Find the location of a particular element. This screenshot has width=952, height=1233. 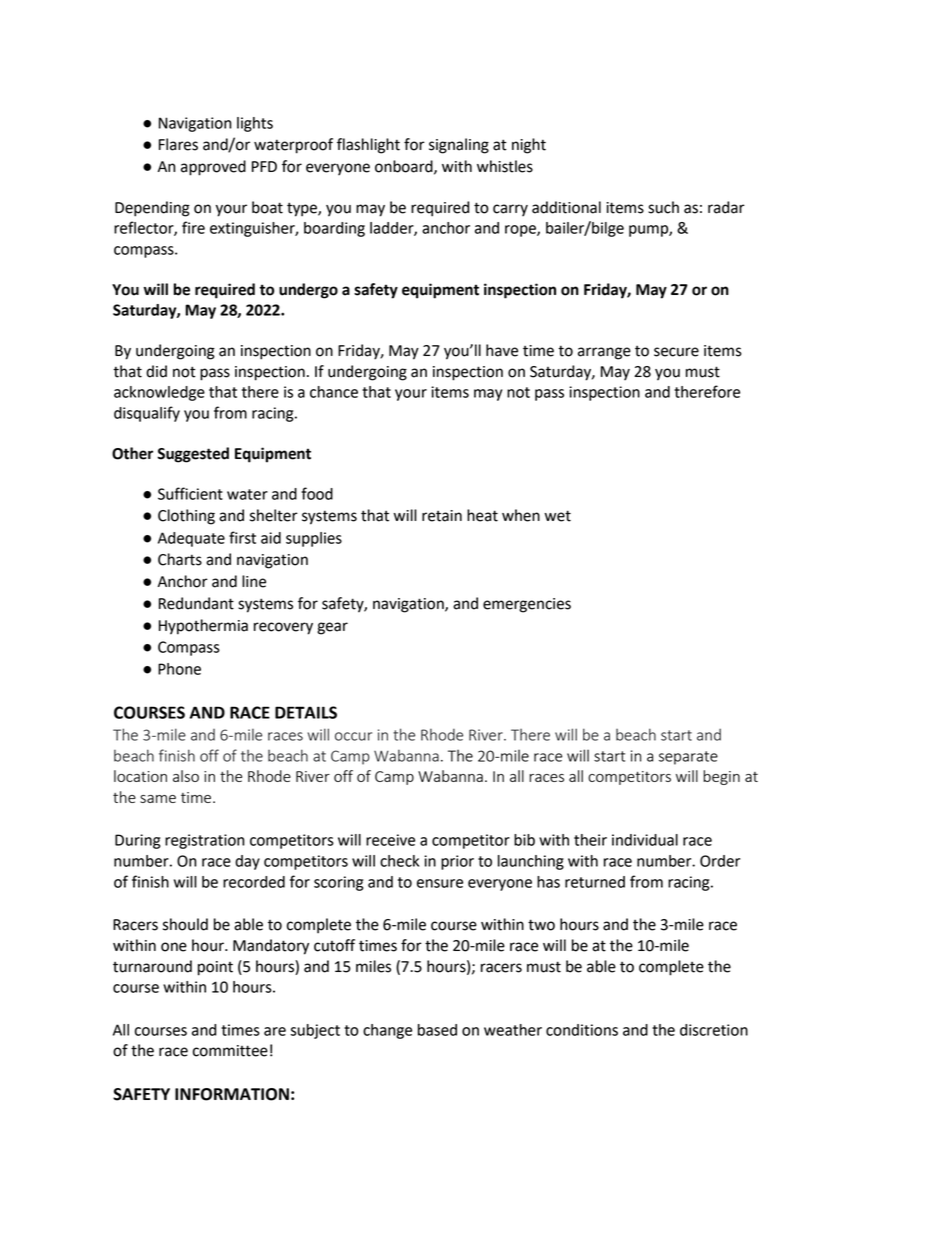

based is located at coordinates (437, 1030).
